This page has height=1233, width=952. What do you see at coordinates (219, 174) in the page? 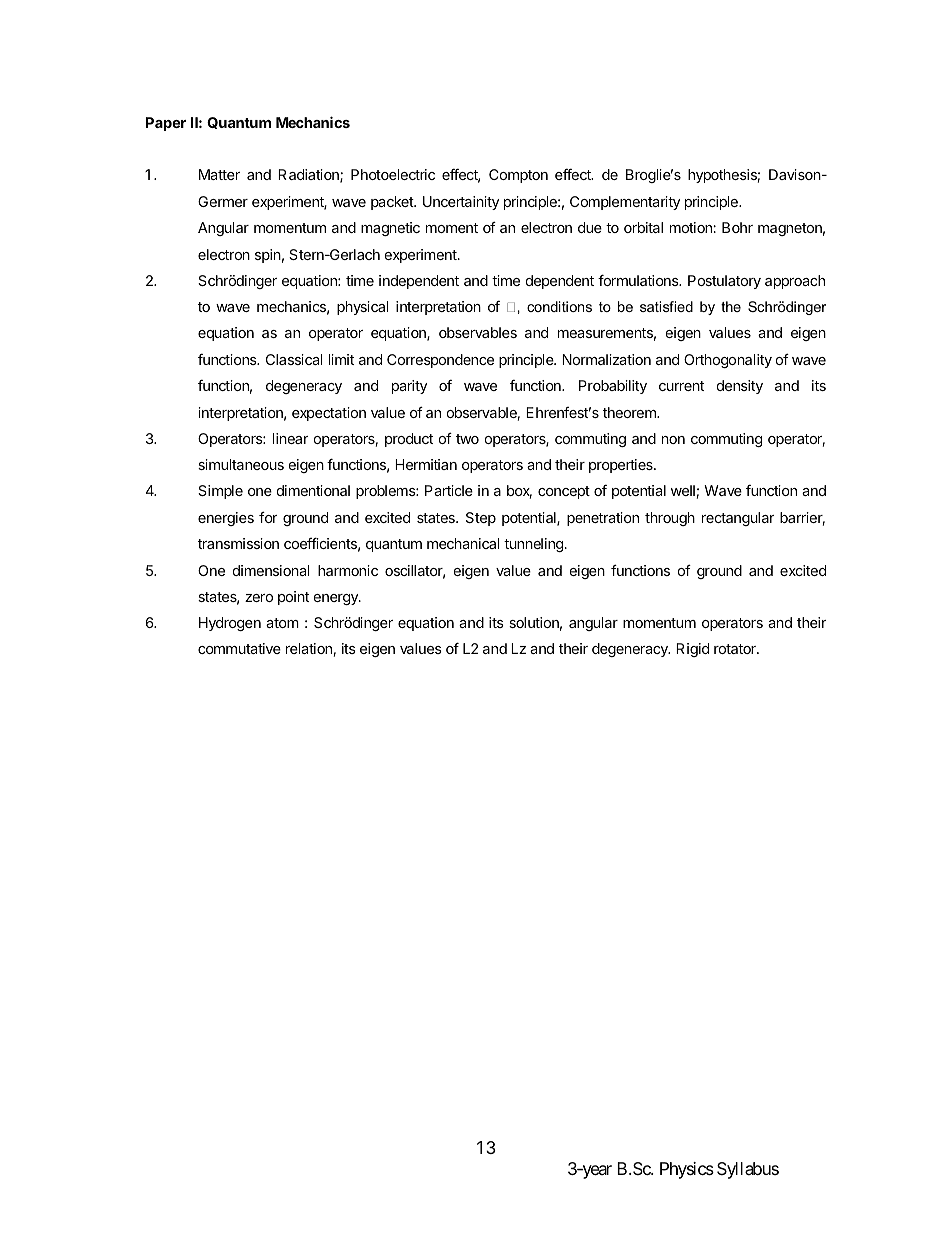
I see `Matter` at bounding box center [219, 174].
